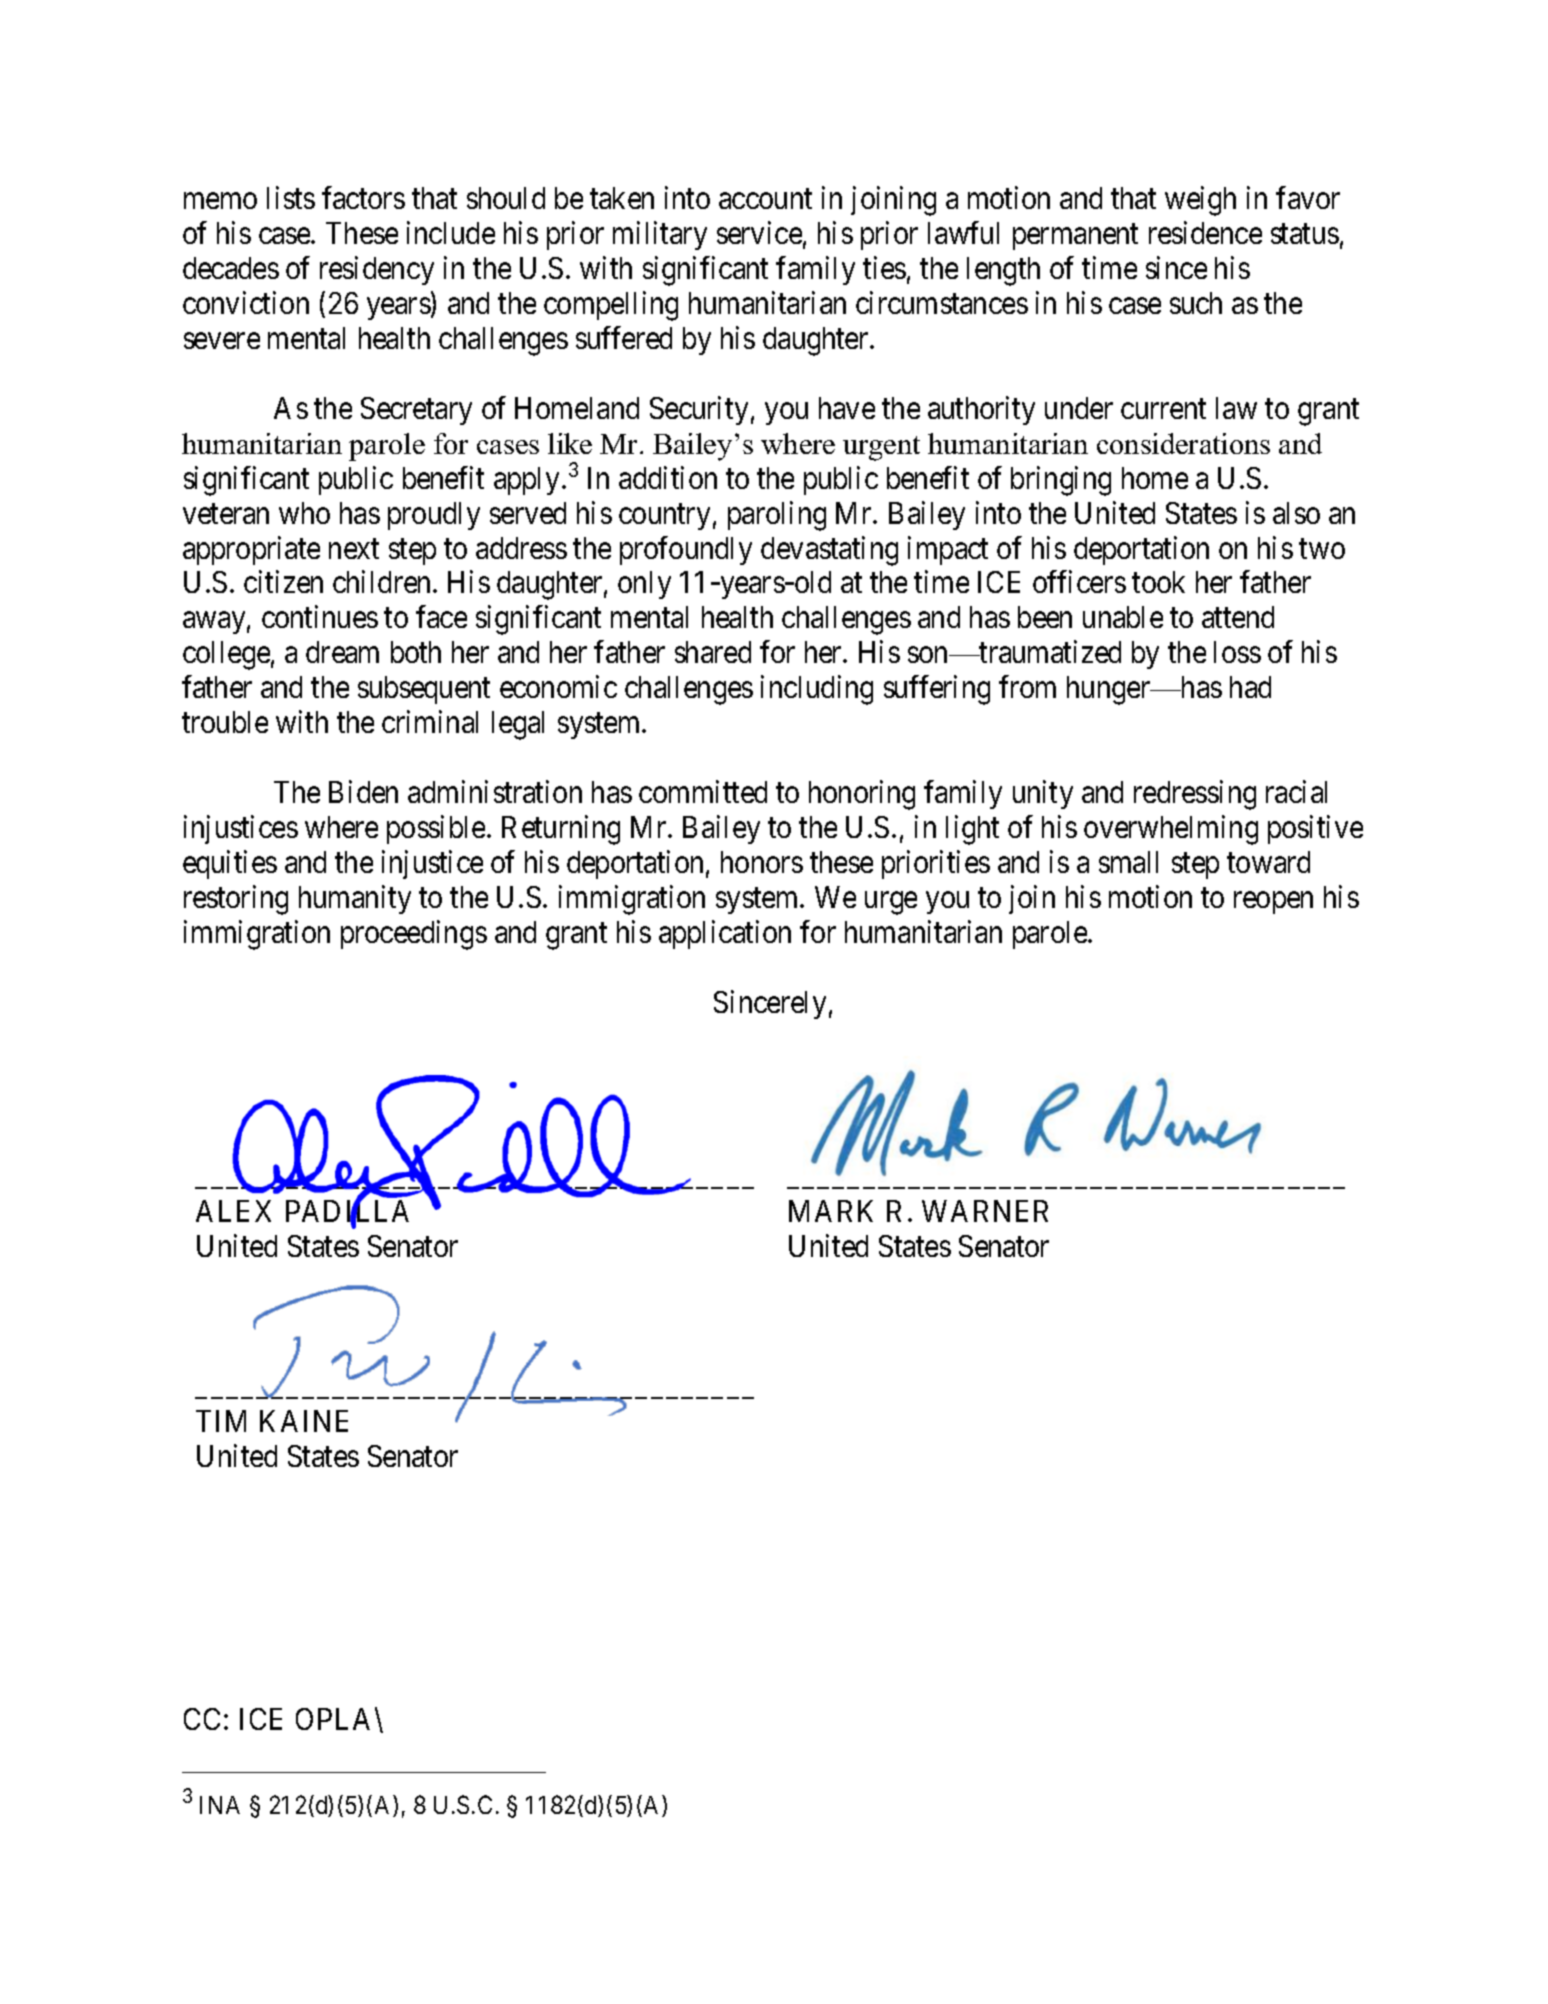  What do you see at coordinates (363, 198) in the screenshot?
I see `factors` at bounding box center [363, 198].
